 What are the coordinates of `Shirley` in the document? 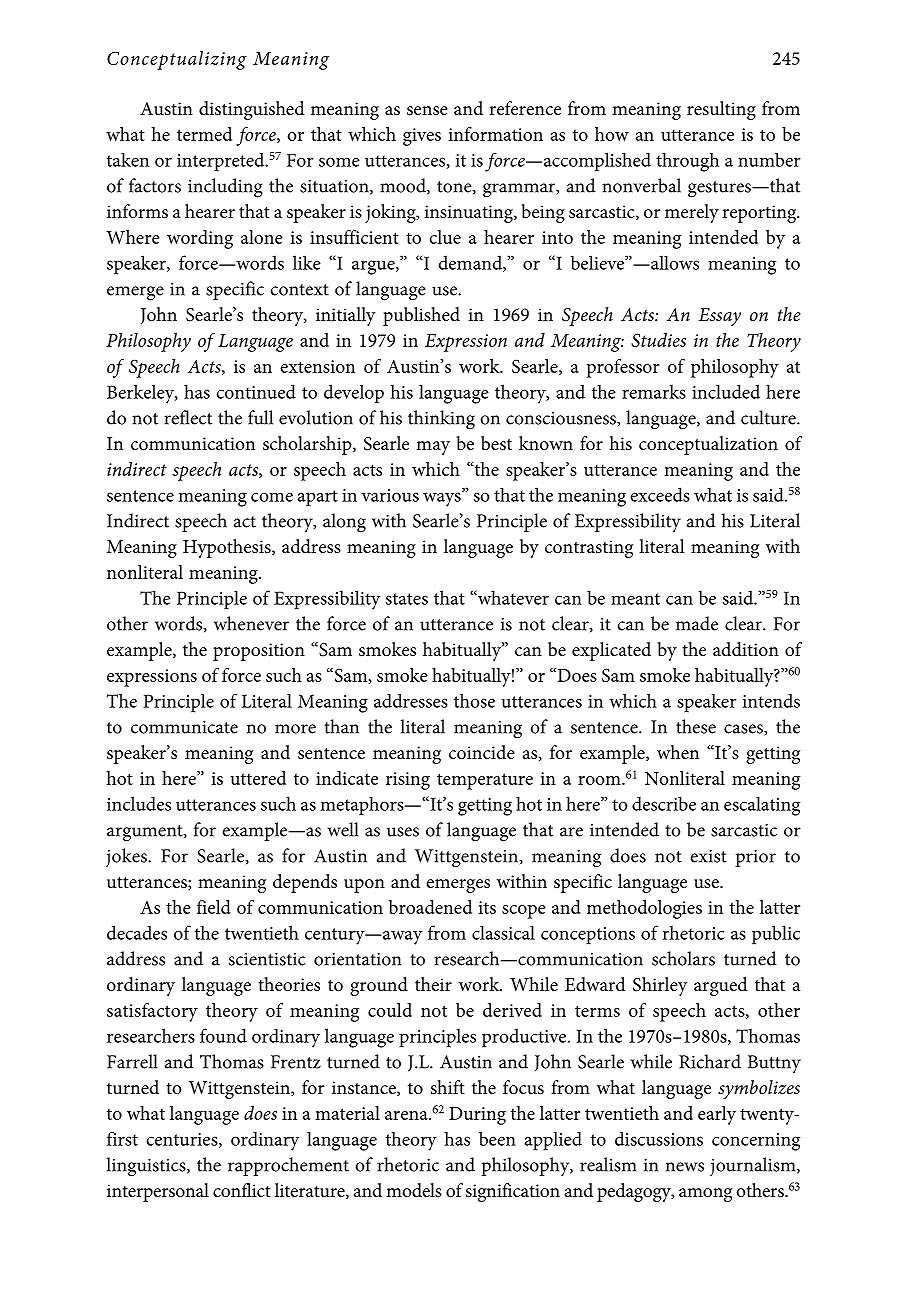 It's located at (660, 986).
